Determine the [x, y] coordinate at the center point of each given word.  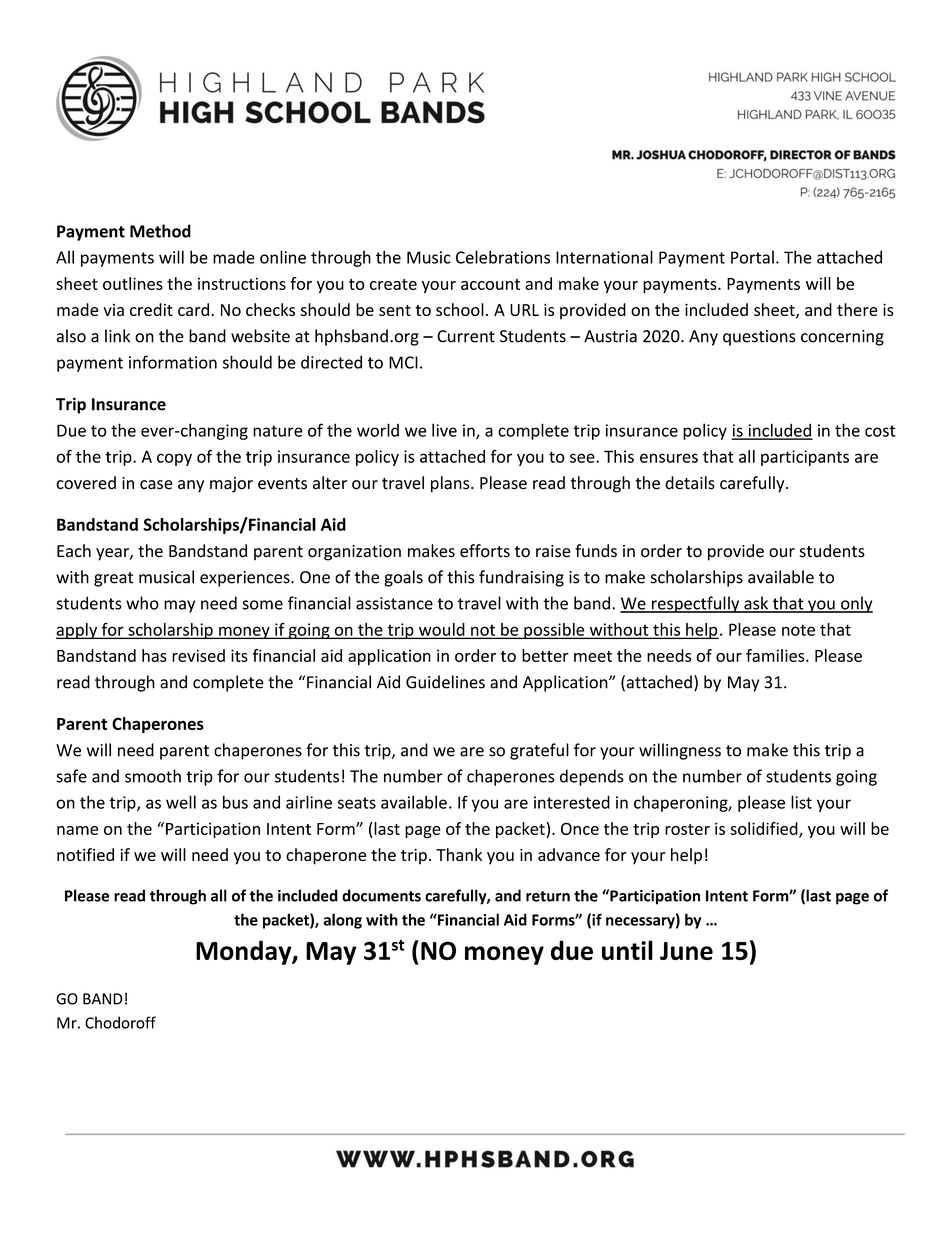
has [154, 655]
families [776, 655]
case [156, 485]
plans [451, 484]
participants [805, 458]
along [342, 921]
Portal [752, 257]
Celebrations [503, 257]
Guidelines [445, 682]
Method [160, 231]
